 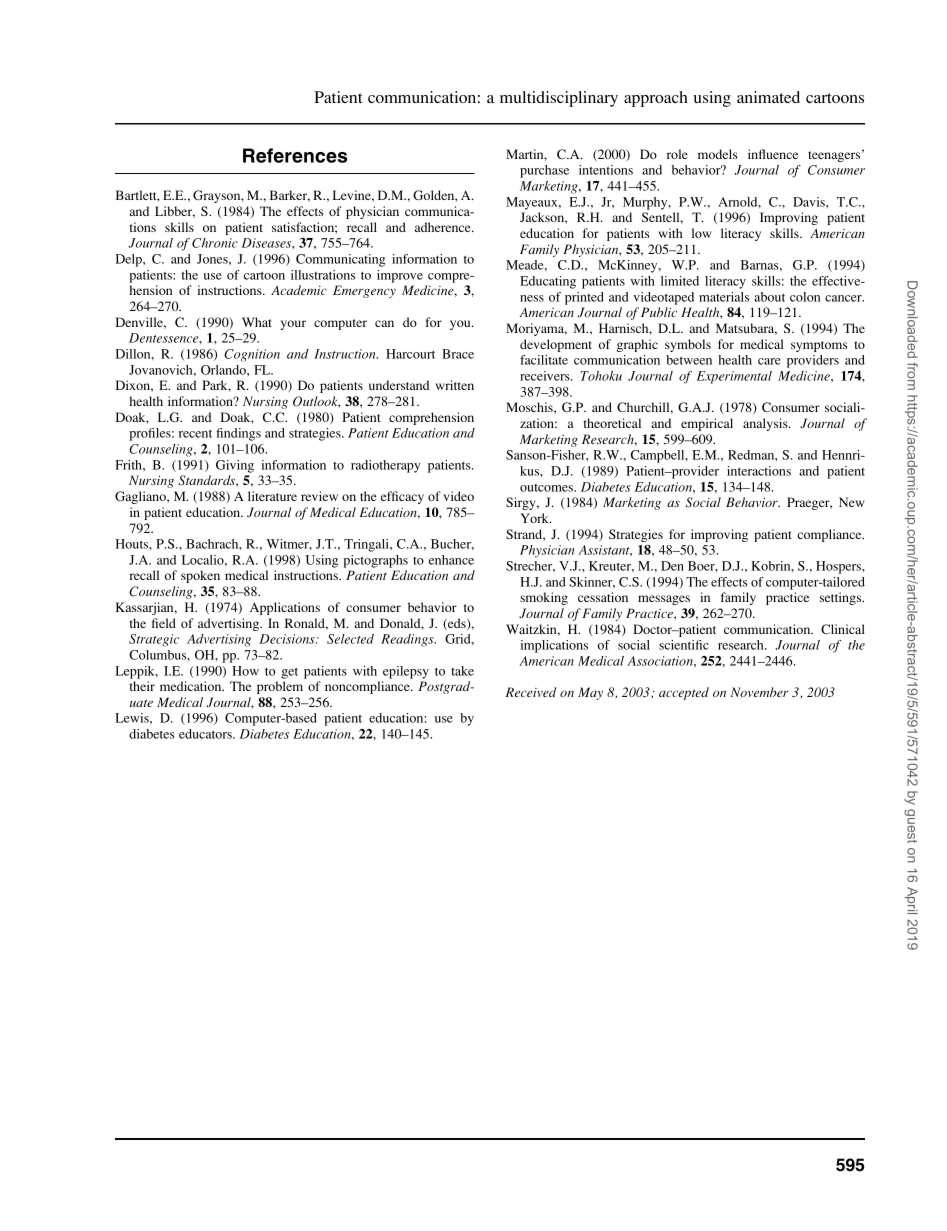 I want to click on Received, so click(x=531, y=692).
